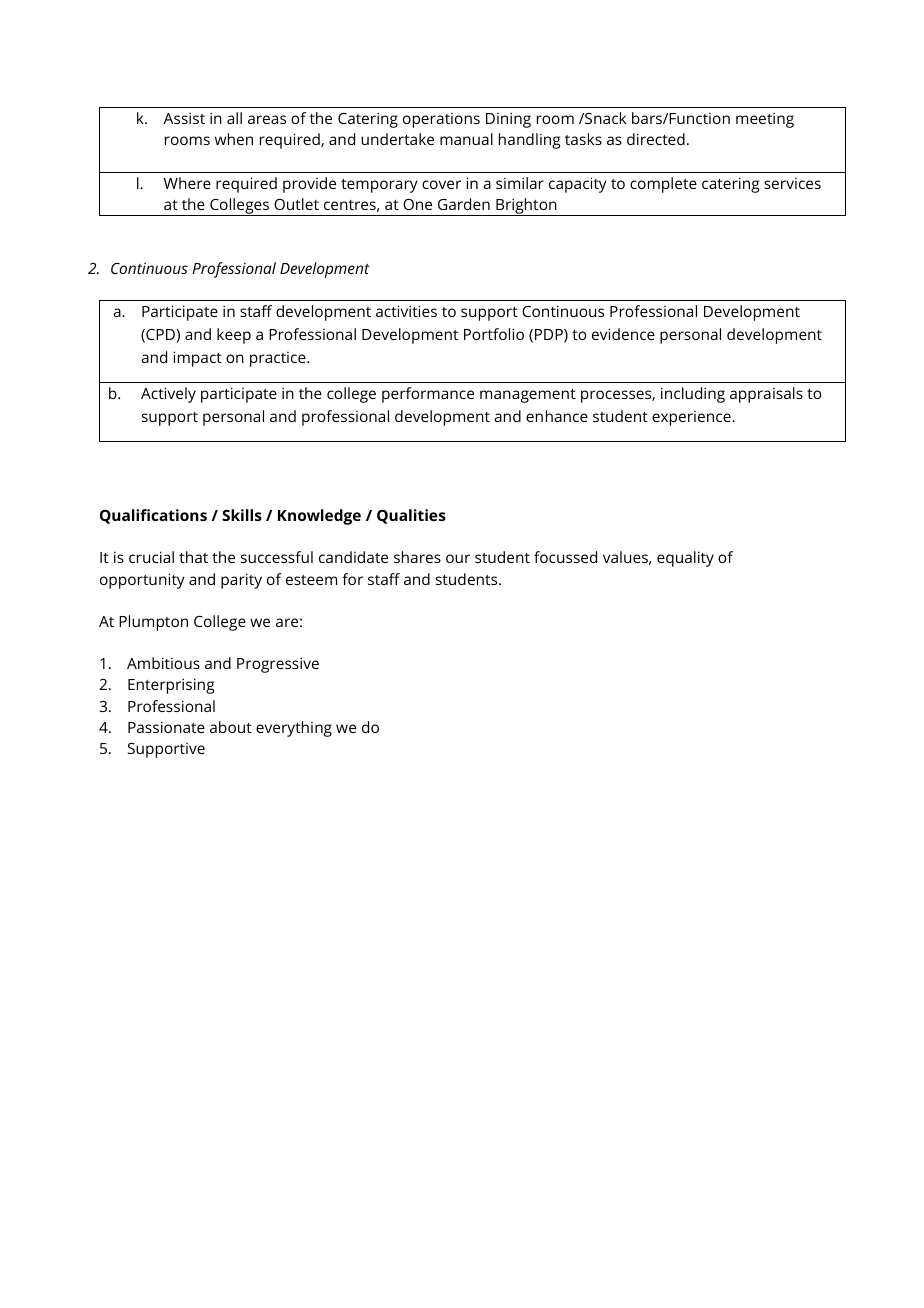 The image size is (924, 1308). I want to click on about, so click(231, 727).
